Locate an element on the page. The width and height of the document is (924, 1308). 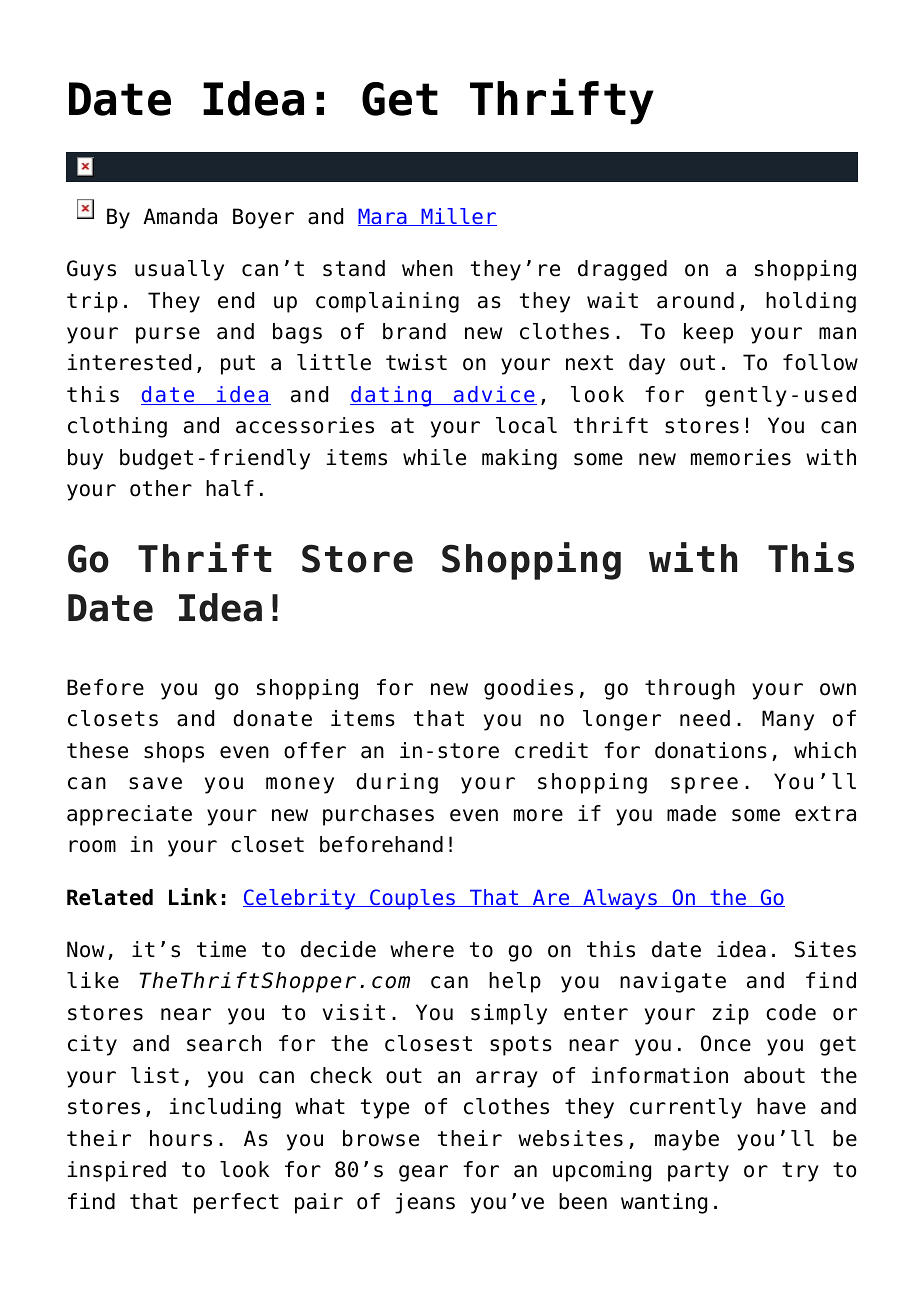
shops is located at coordinates (174, 752).
